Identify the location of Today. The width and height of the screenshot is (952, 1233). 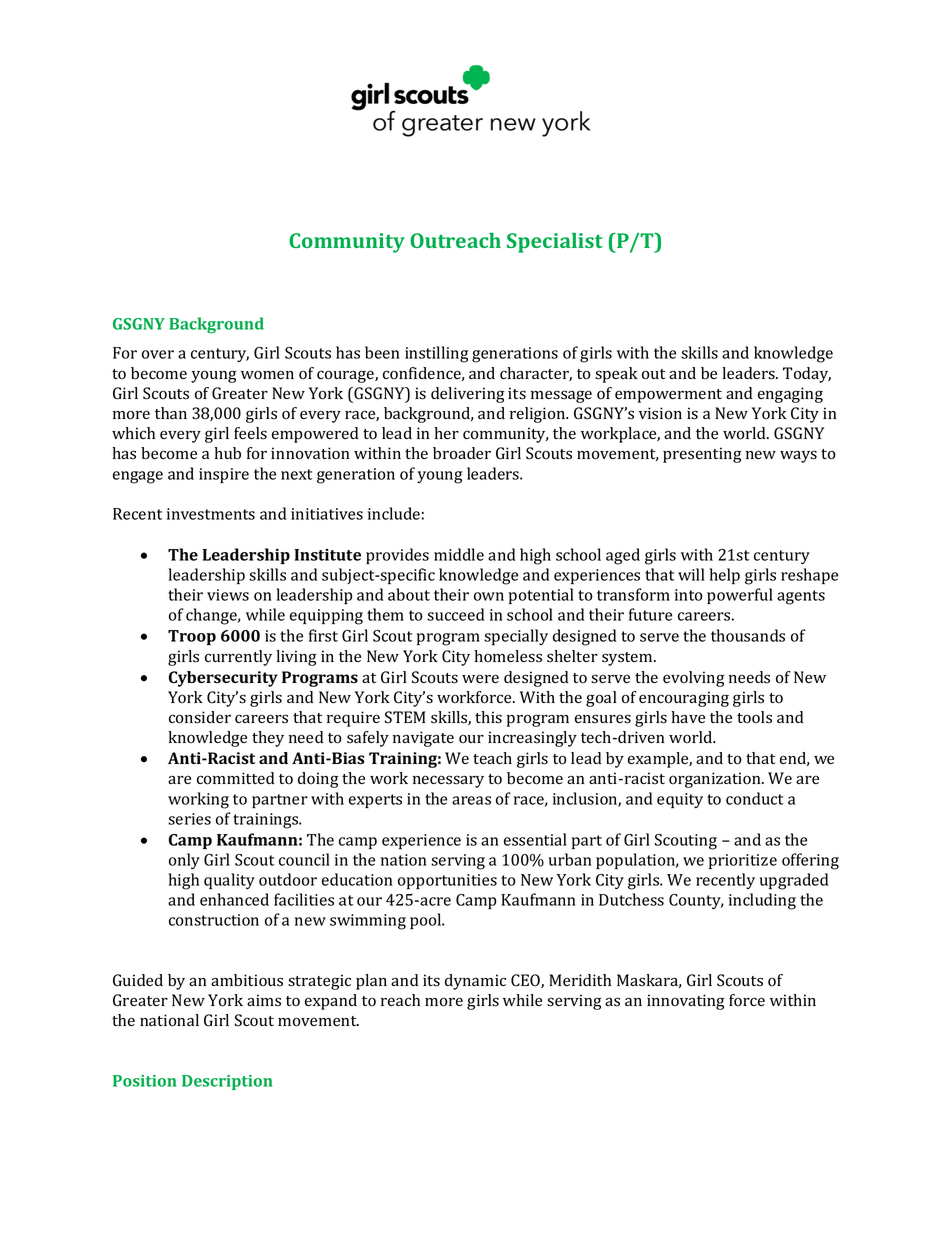
(807, 375).
